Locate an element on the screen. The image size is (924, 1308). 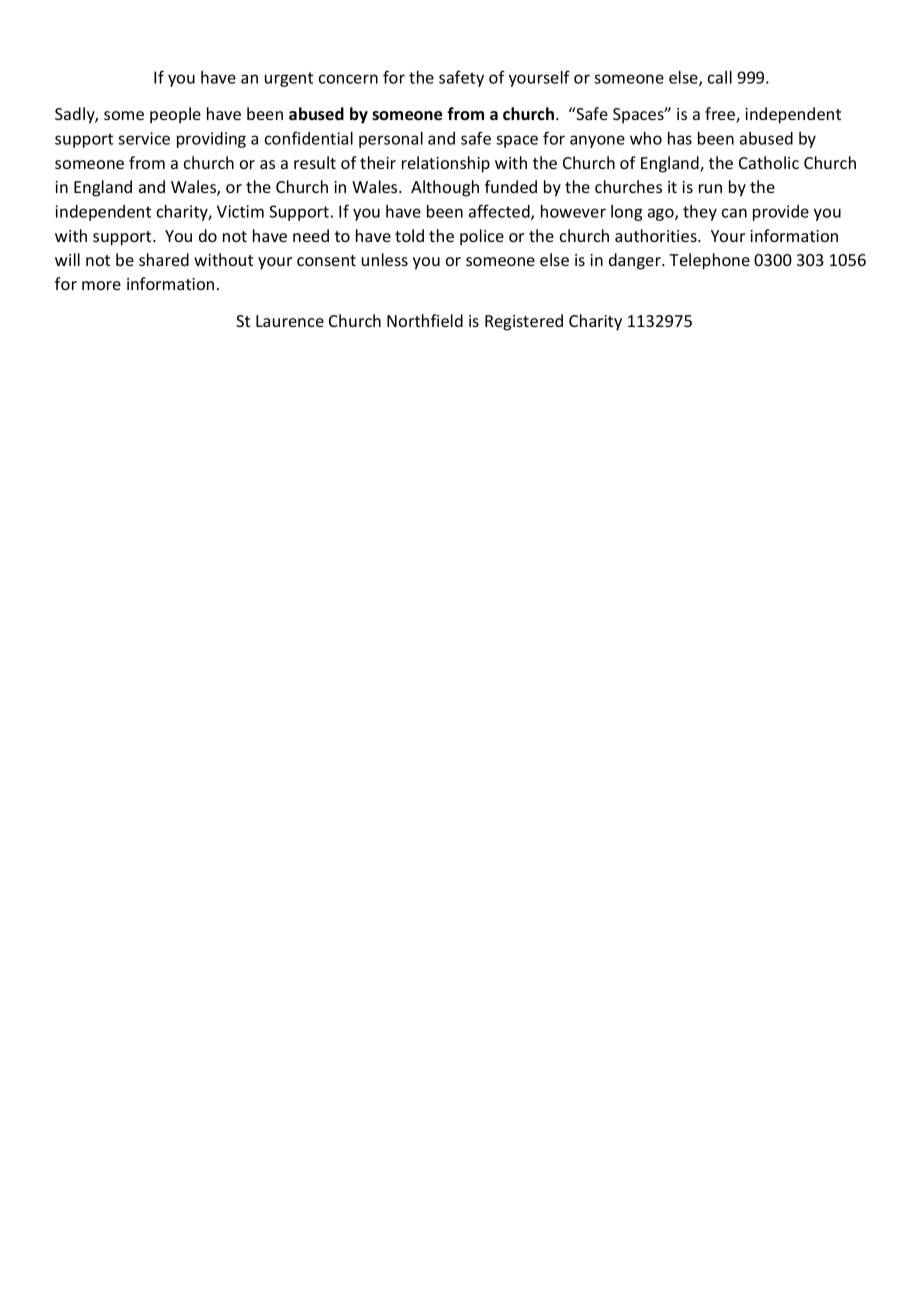
Laurence is located at coordinates (290, 321).
